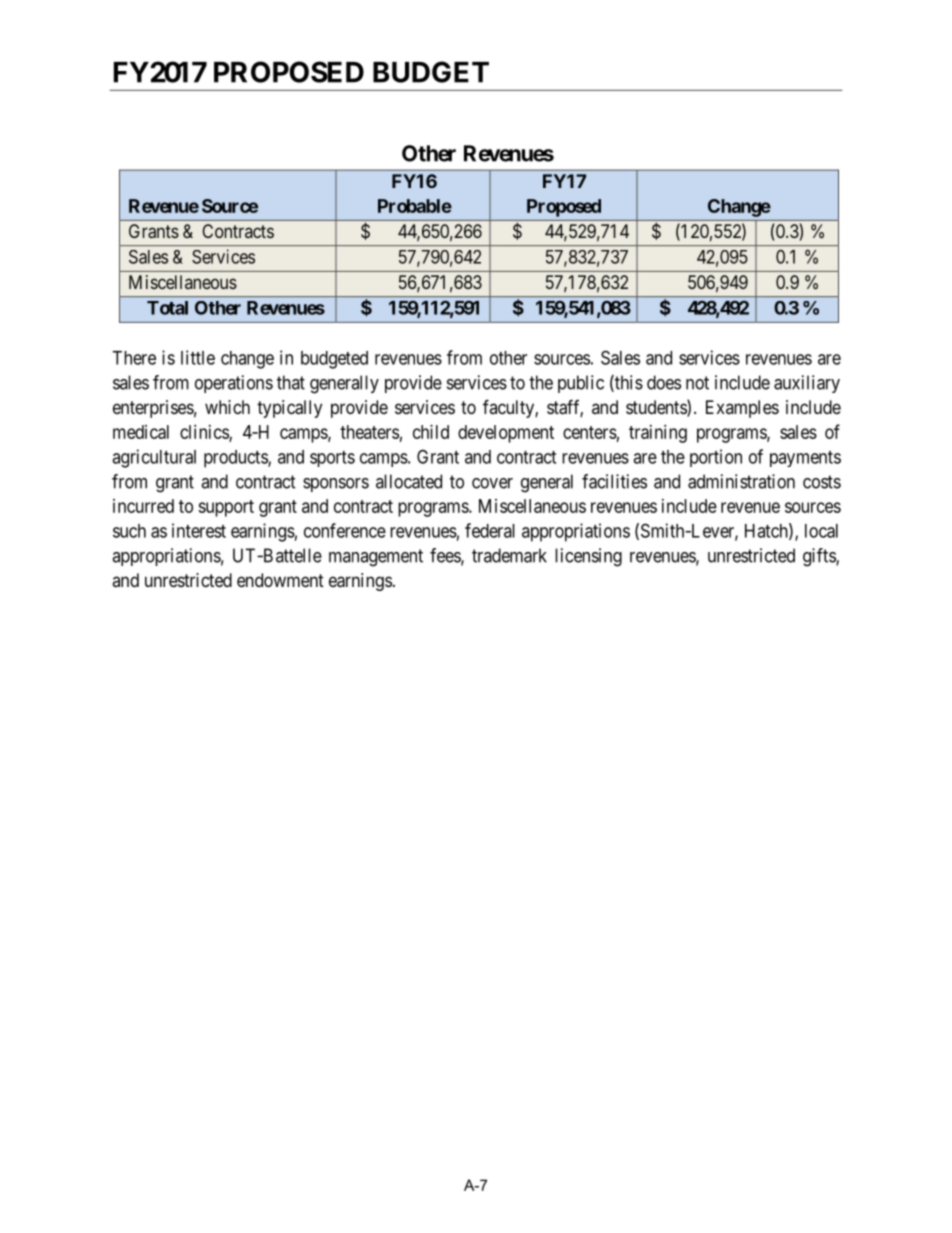 The height and width of the screenshot is (1233, 952). I want to click on portion, so click(716, 458).
